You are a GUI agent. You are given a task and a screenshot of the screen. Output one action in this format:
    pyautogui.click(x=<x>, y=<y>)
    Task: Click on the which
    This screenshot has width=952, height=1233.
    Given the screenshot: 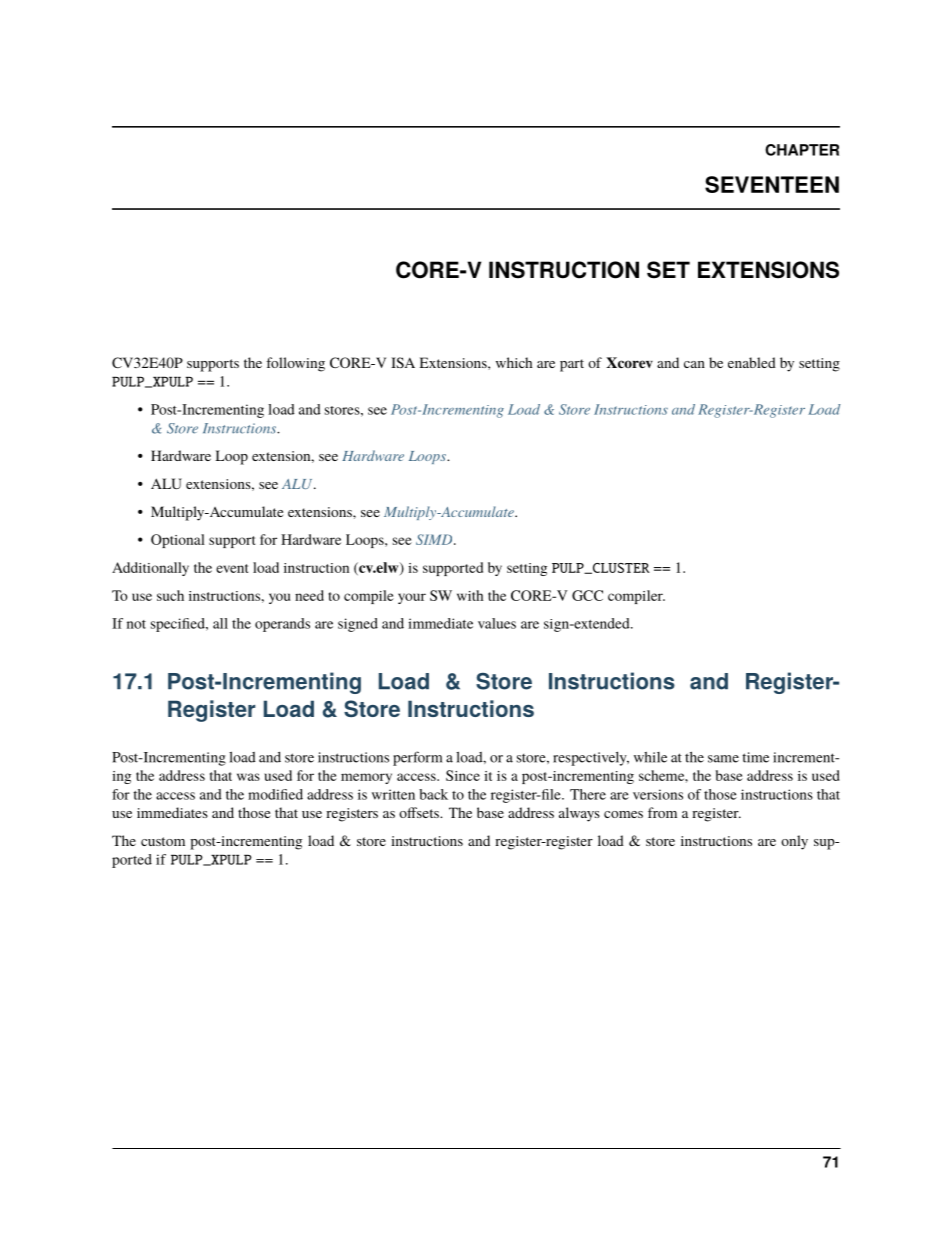 What is the action you would take?
    pyautogui.click(x=514, y=362)
